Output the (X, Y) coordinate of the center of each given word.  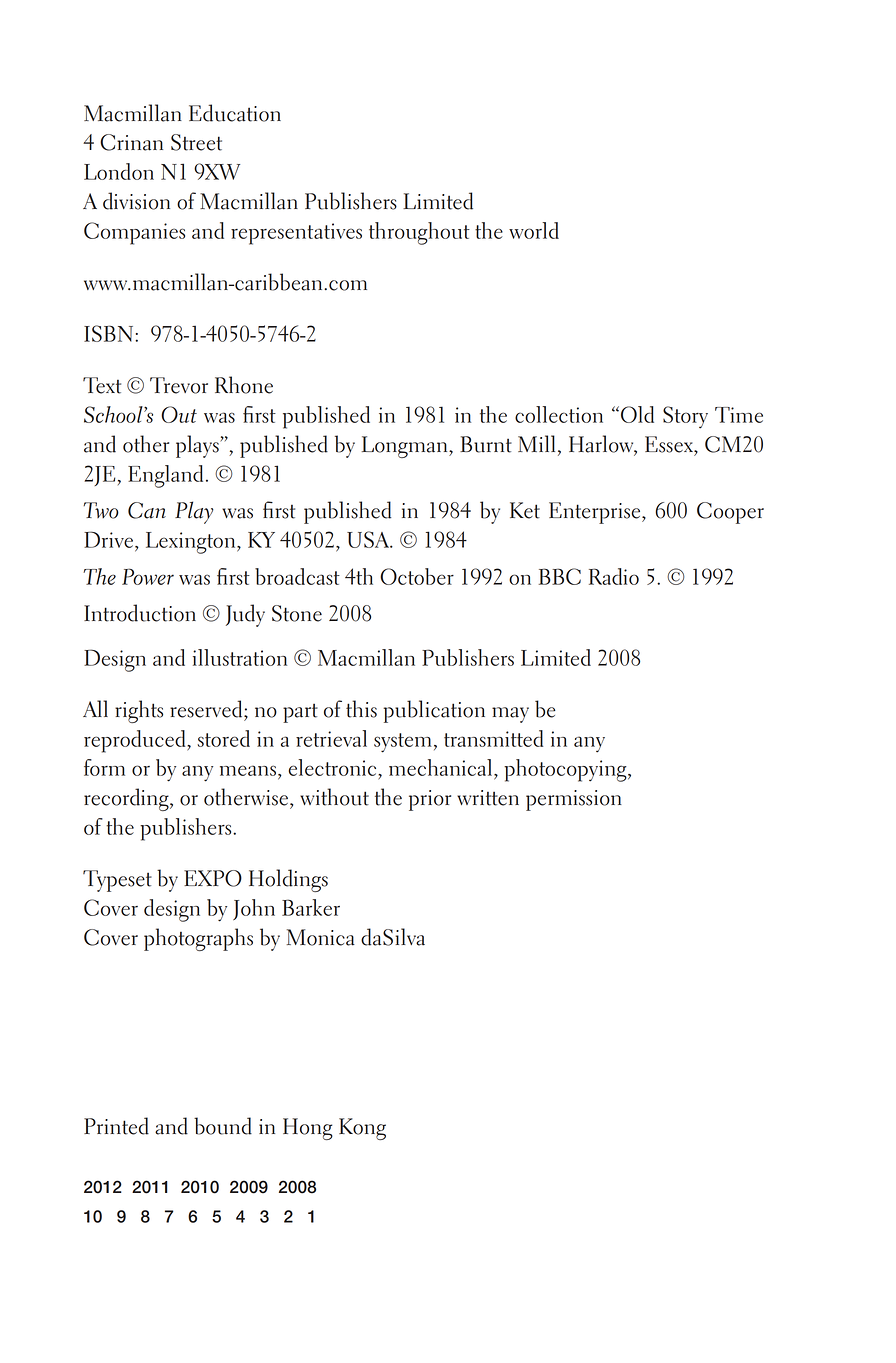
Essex (670, 444)
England (165, 476)
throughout (419, 233)
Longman (406, 447)
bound (223, 1126)
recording (127, 799)
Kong (362, 1129)
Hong (308, 1129)
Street (196, 142)
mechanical (440, 767)
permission (574, 800)
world (534, 230)
